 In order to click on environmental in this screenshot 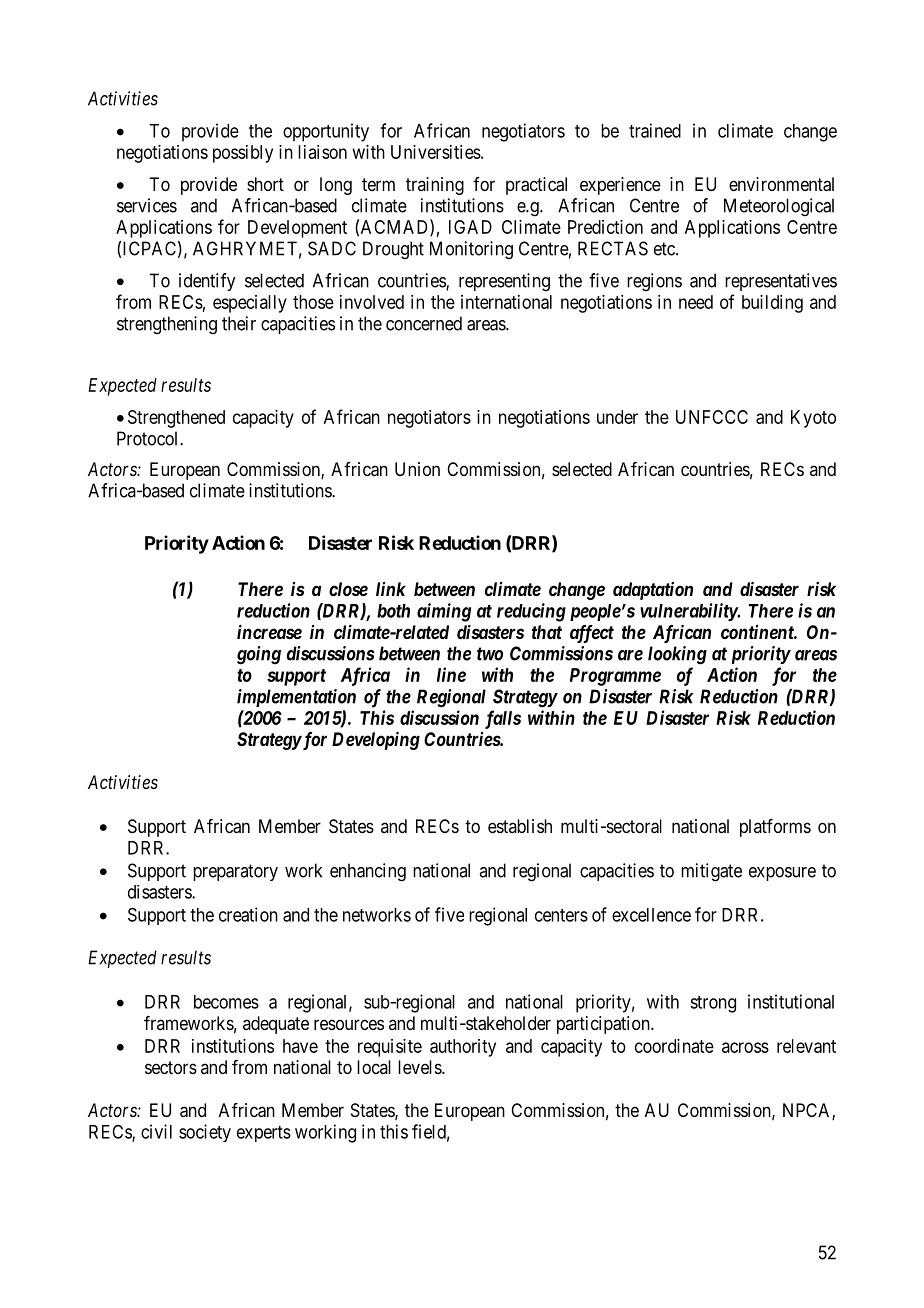, I will do `click(781, 184)`.
